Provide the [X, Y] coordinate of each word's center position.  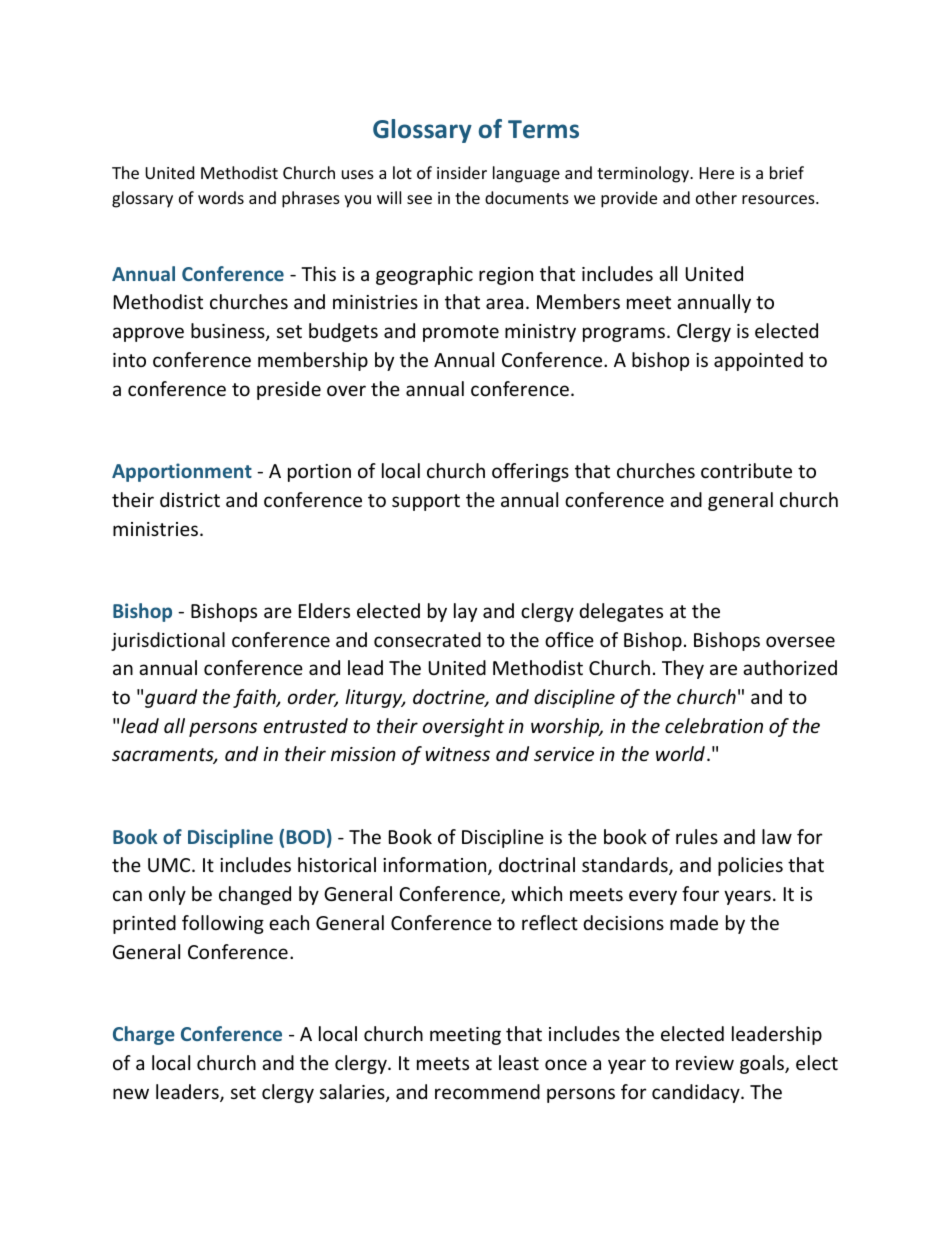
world [680, 753]
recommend [487, 1091]
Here [717, 173]
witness [457, 754]
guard [171, 698]
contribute [746, 470]
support [426, 502]
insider [462, 172]
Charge [144, 1035]
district [190, 499]
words [221, 197]
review [705, 1063]
